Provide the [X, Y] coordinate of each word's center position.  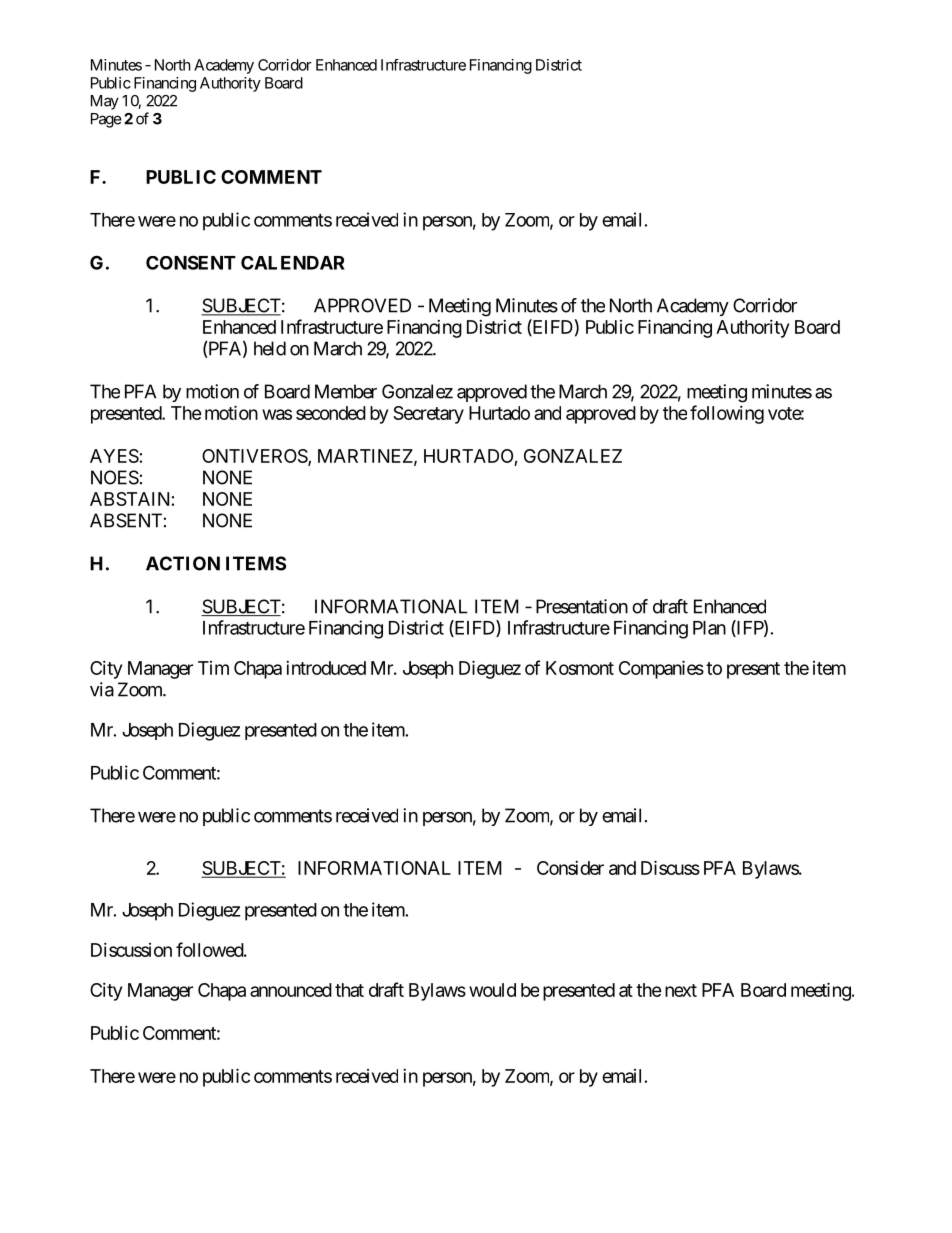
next [681, 990]
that [349, 990]
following [727, 414]
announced [291, 990]
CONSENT [191, 262]
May [105, 102]
